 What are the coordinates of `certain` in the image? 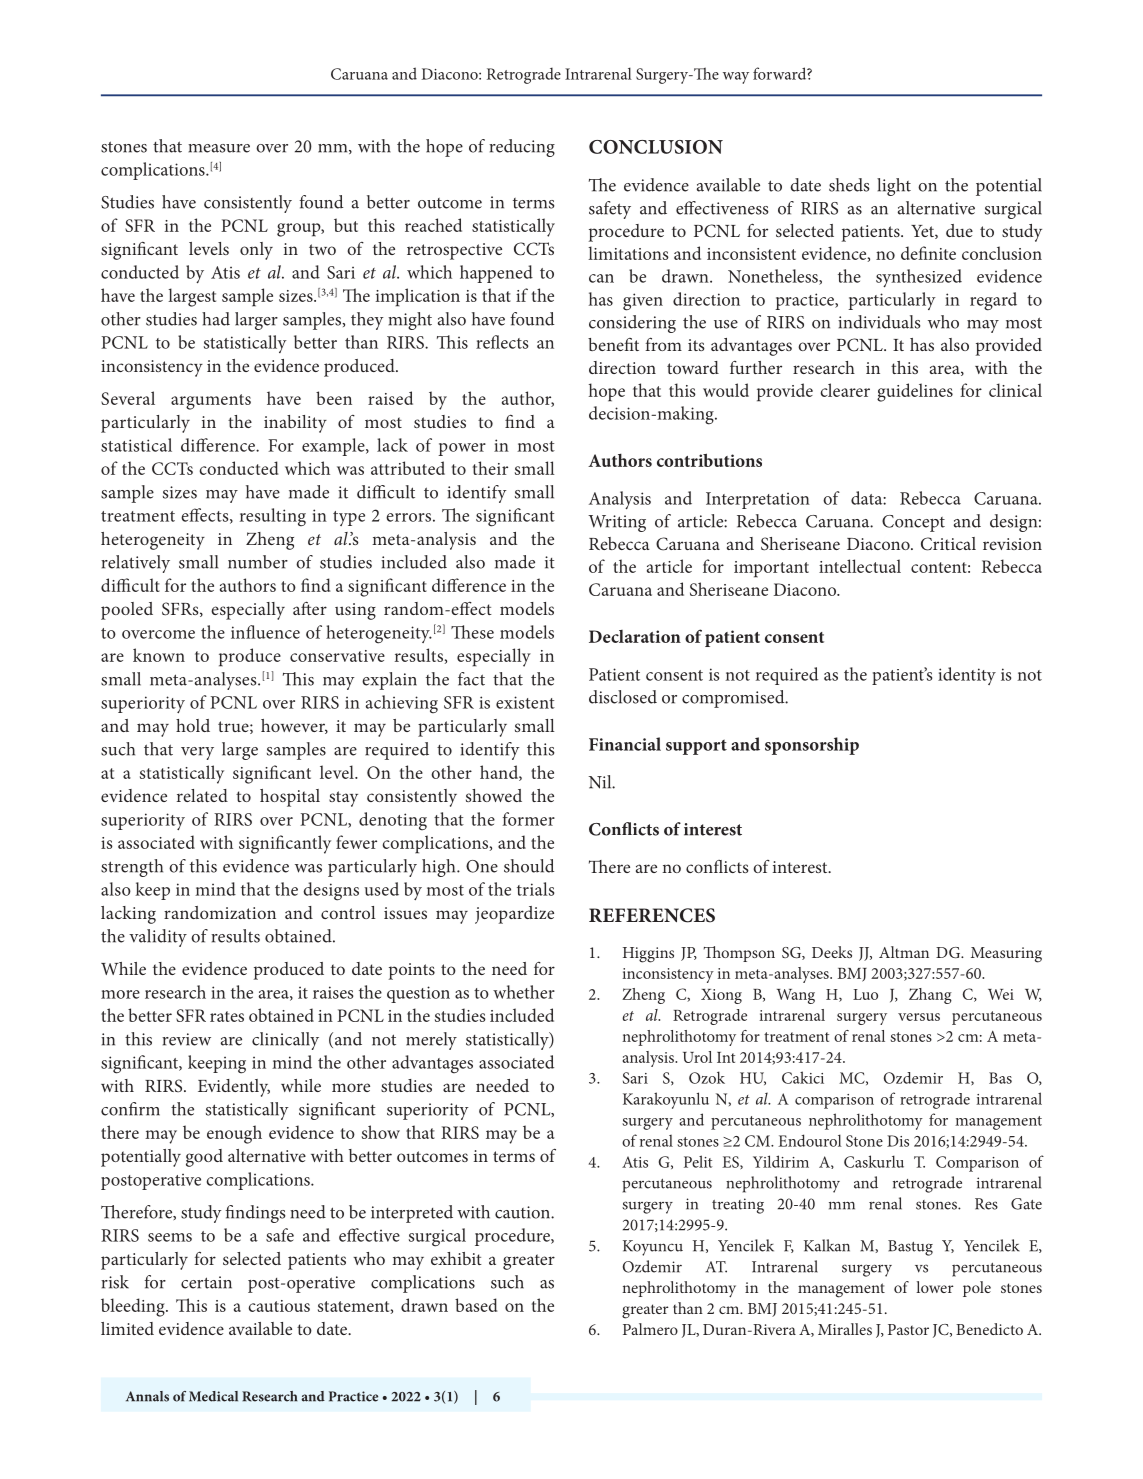 It's located at (206, 1282).
